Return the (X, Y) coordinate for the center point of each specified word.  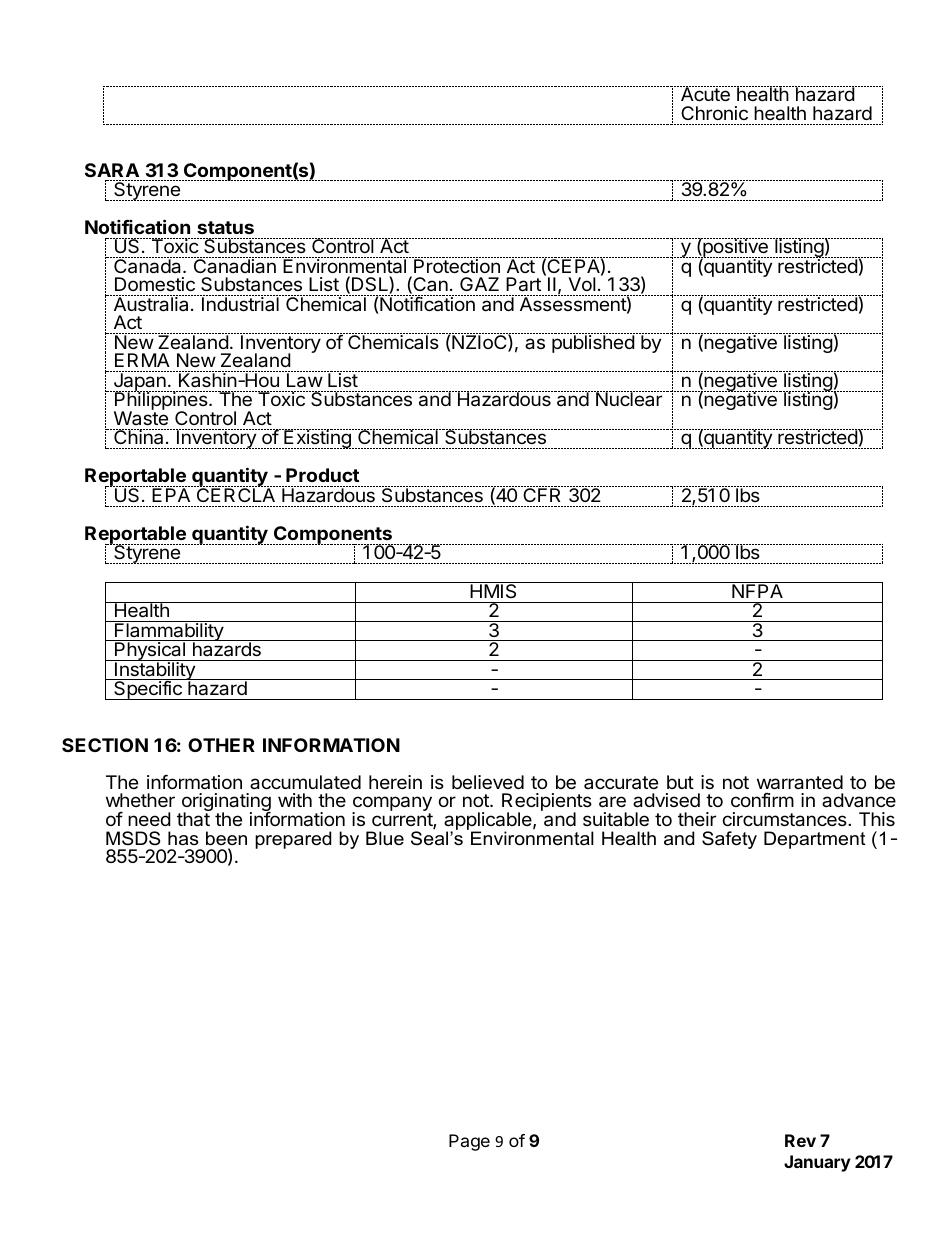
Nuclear (629, 398)
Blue (385, 838)
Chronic (714, 113)
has (183, 838)
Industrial (240, 303)
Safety (729, 840)
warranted (800, 782)
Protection (457, 265)
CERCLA (235, 494)
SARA (112, 170)
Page (469, 1142)
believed (488, 782)
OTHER (221, 745)
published (593, 343)
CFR (543, 494)
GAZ (479, 284)
